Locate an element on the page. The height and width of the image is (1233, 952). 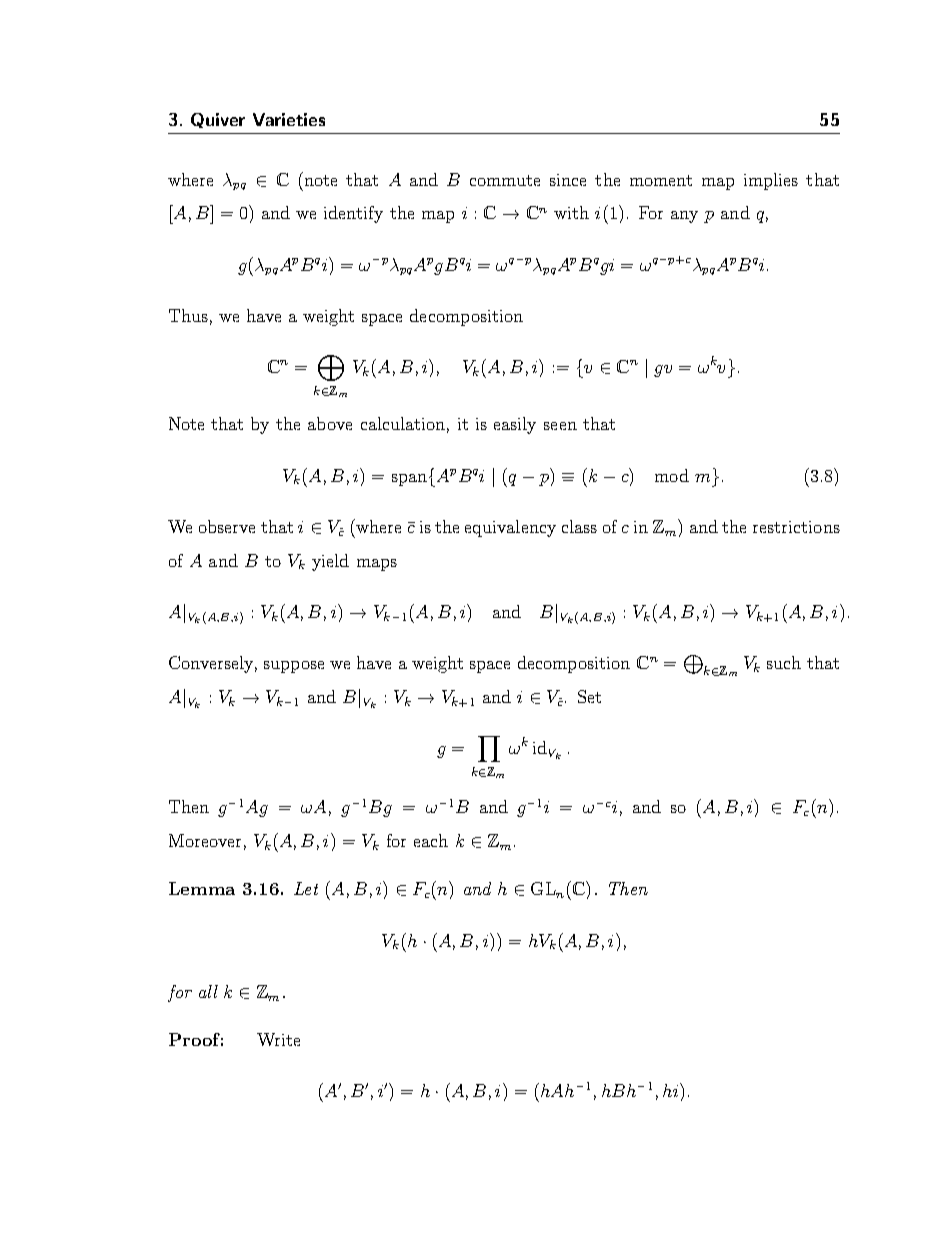
commute is located at coordinates (505, 180).
